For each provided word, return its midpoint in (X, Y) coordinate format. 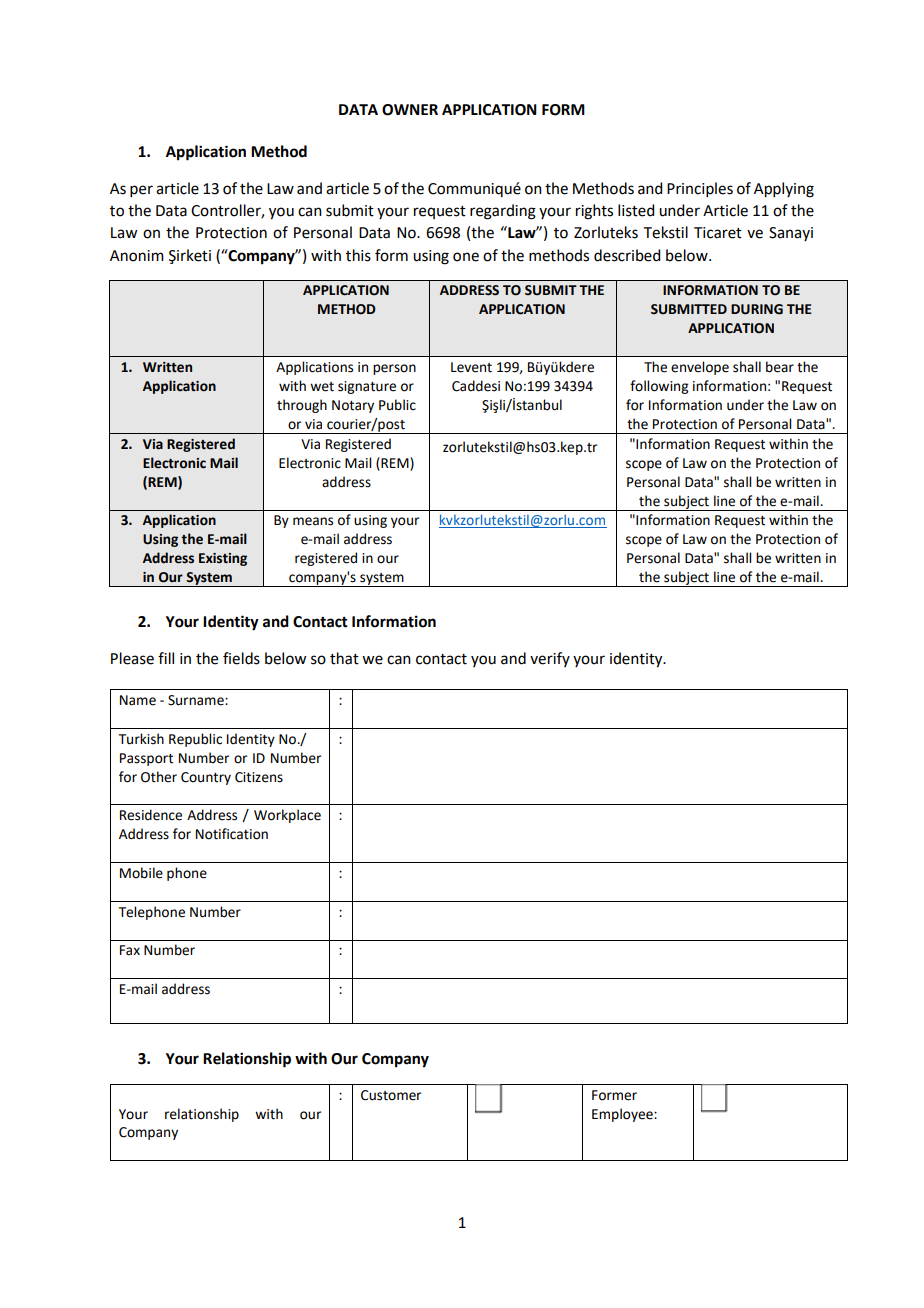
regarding (503, 212)
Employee (623, 1115)
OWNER (410, 110)
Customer (391, 1095)
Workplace (287, 816)
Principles (700, 189)
